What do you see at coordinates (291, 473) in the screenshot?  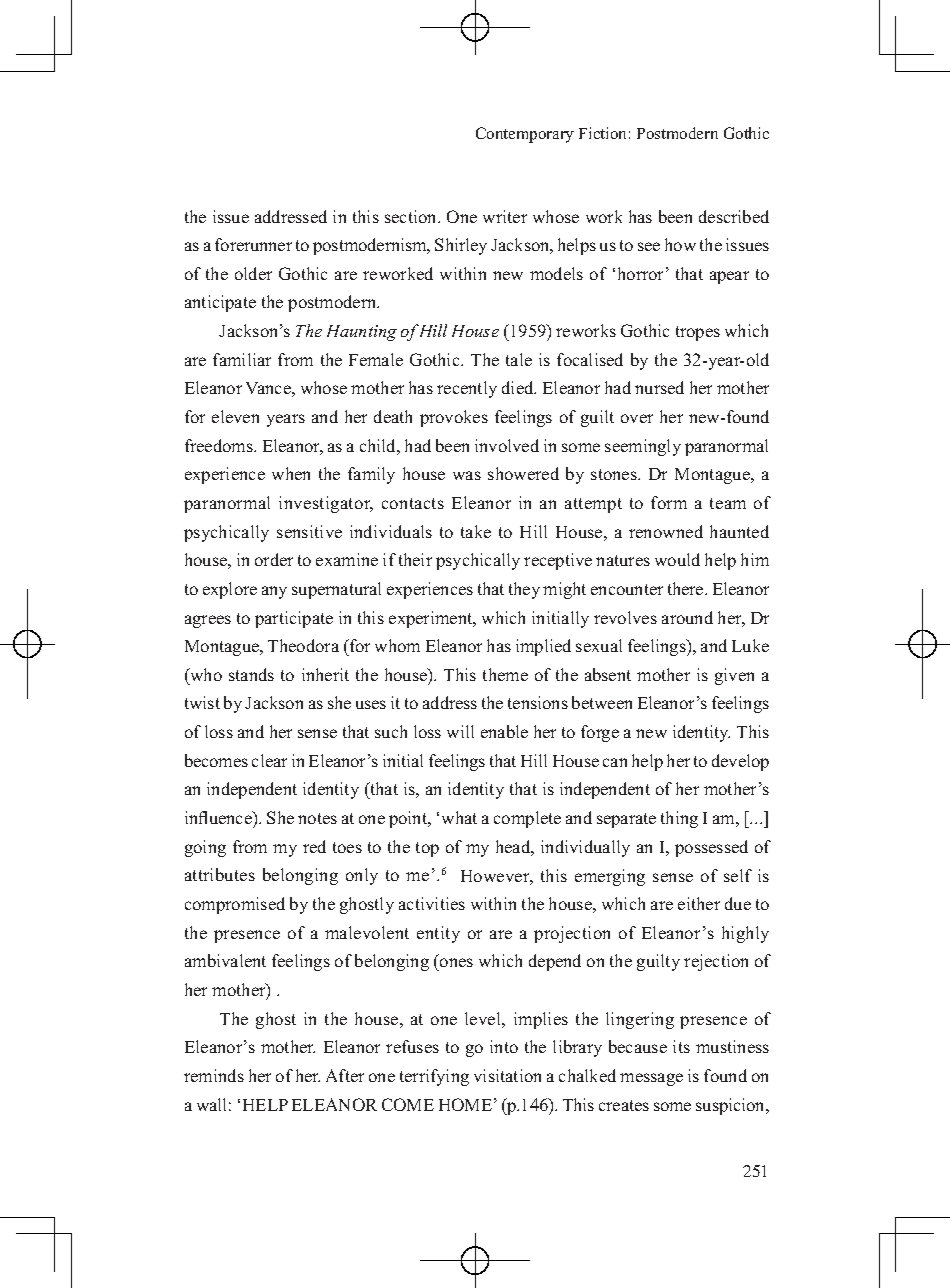 I see `when` at bounding box center [291, 473].
